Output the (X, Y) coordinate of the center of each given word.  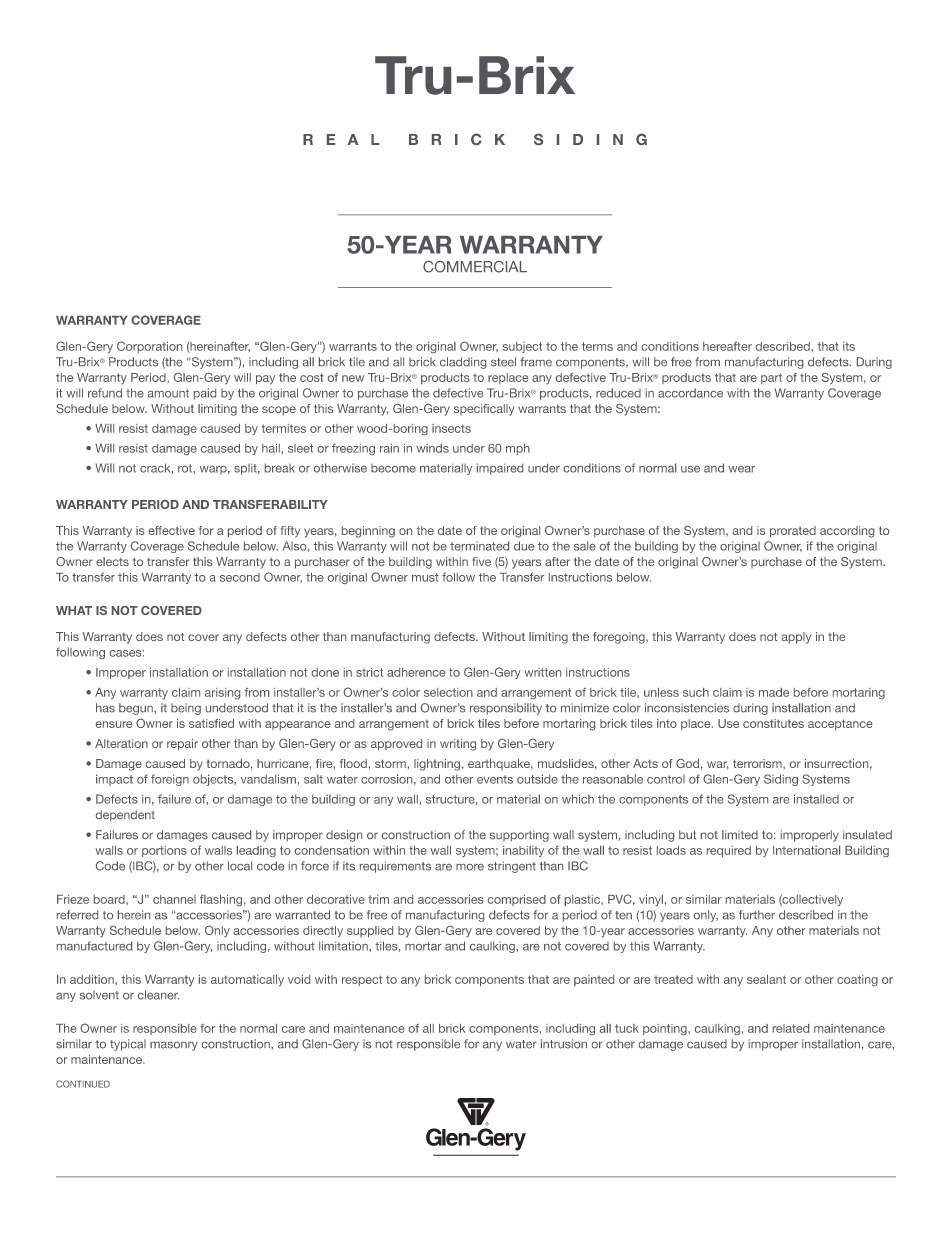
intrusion (564, 1044)
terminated (479, 546)
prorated (793, 531)
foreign (170, 780)
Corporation (149, 347)
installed (816, 799)
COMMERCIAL (475, 267)
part (771, 378)
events (495, 779)
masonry (174, 1046)
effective (172, 530)
